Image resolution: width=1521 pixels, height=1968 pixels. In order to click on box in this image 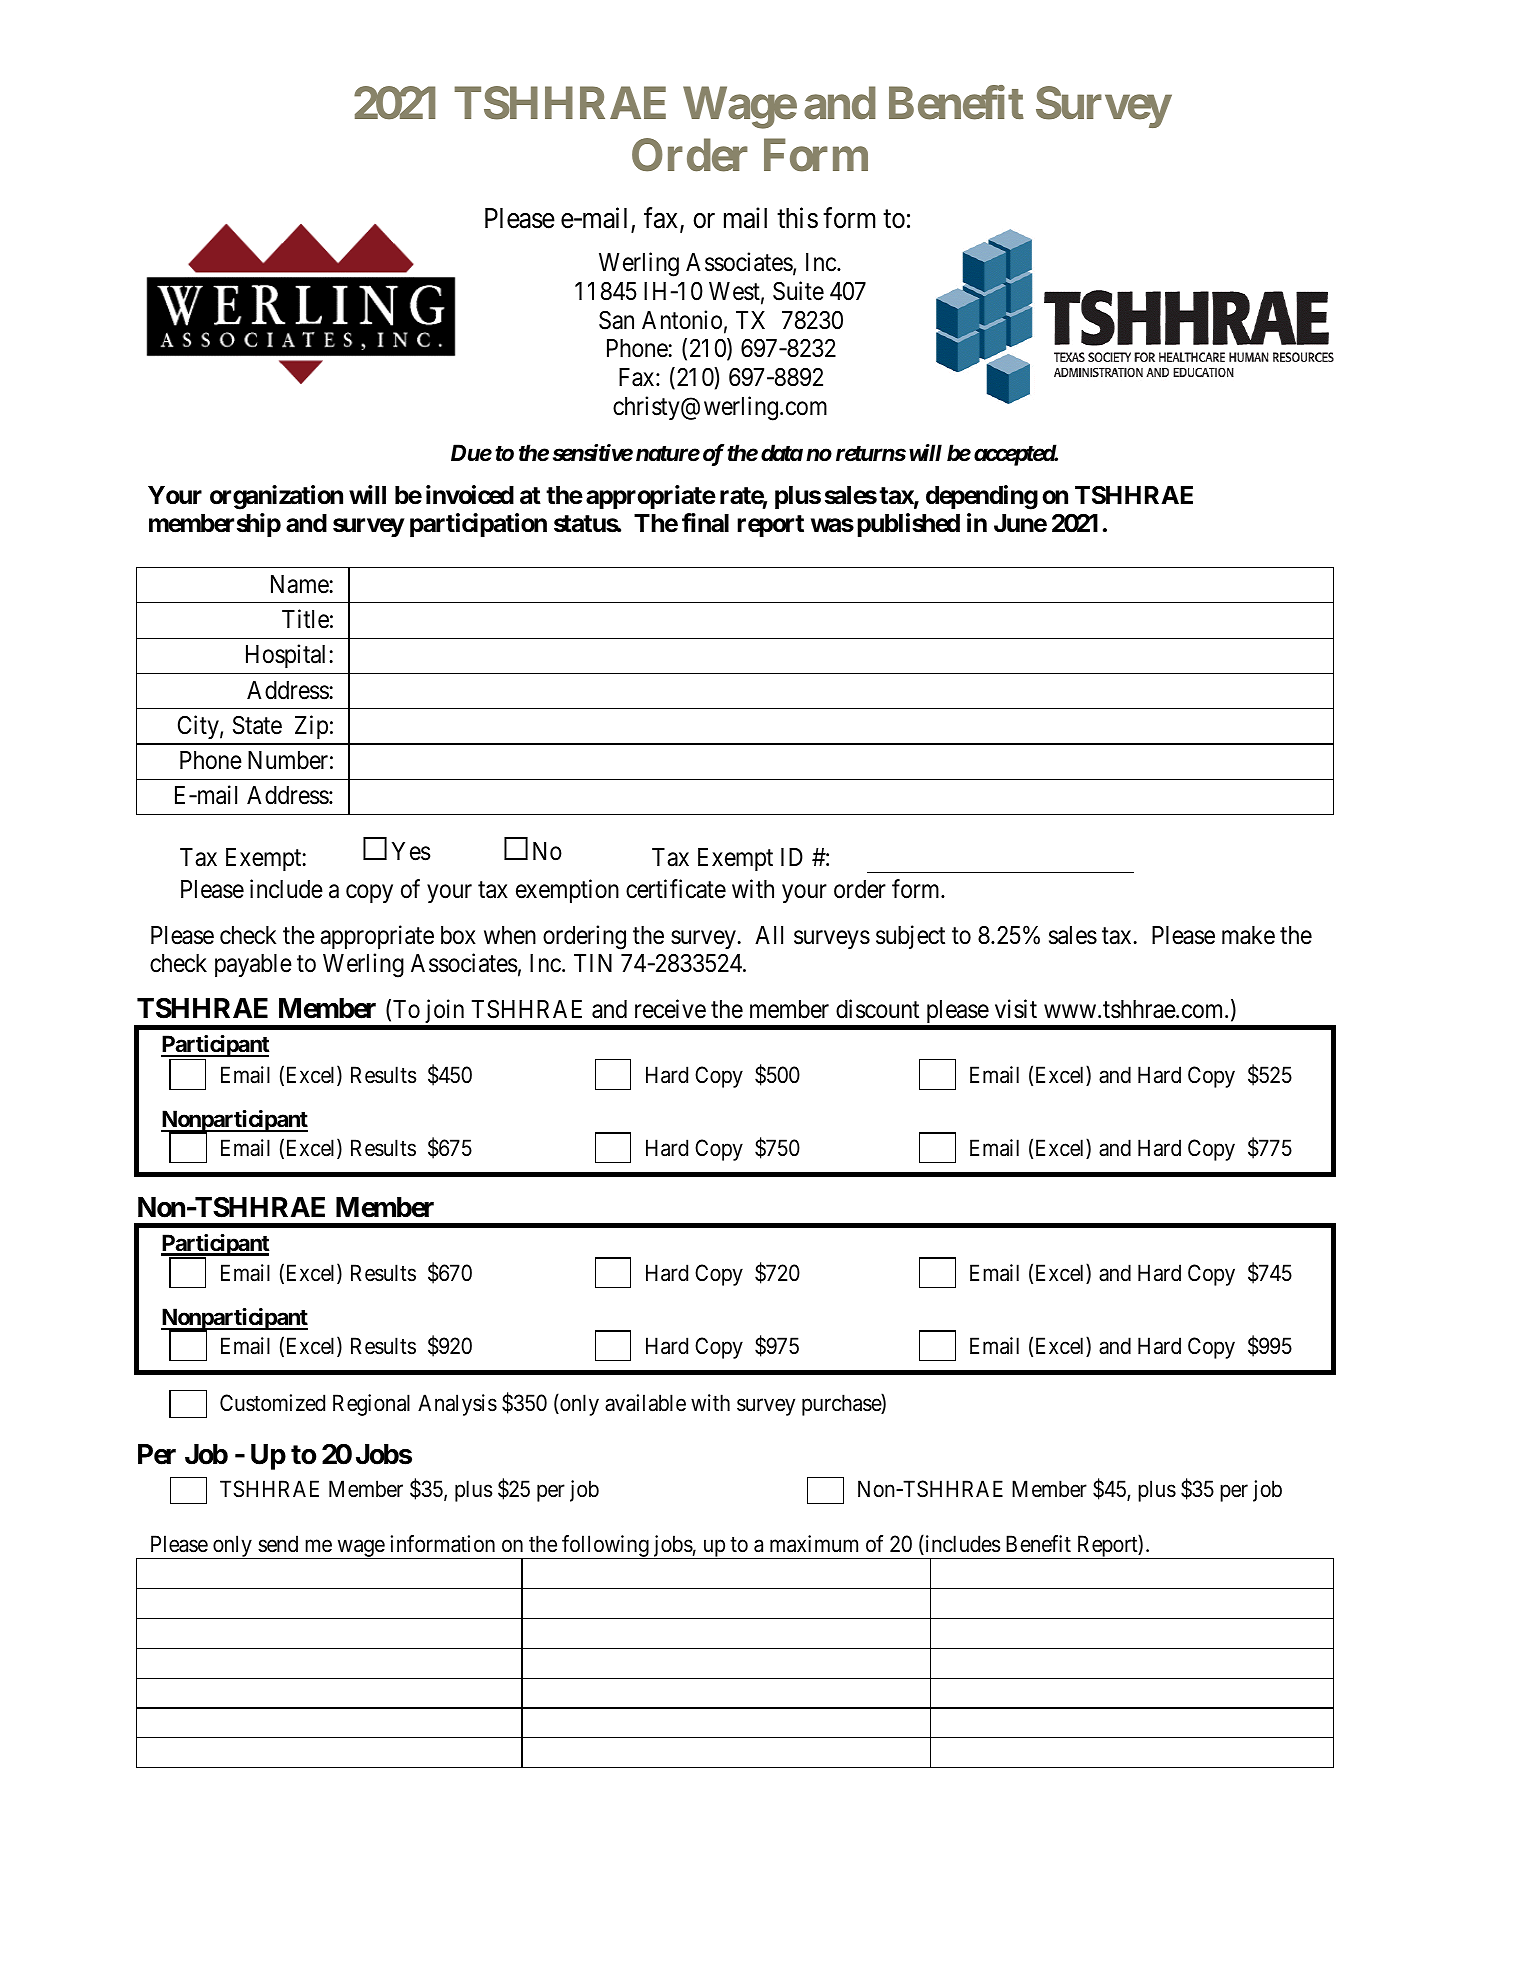, I will do `click(458, 935)`.
